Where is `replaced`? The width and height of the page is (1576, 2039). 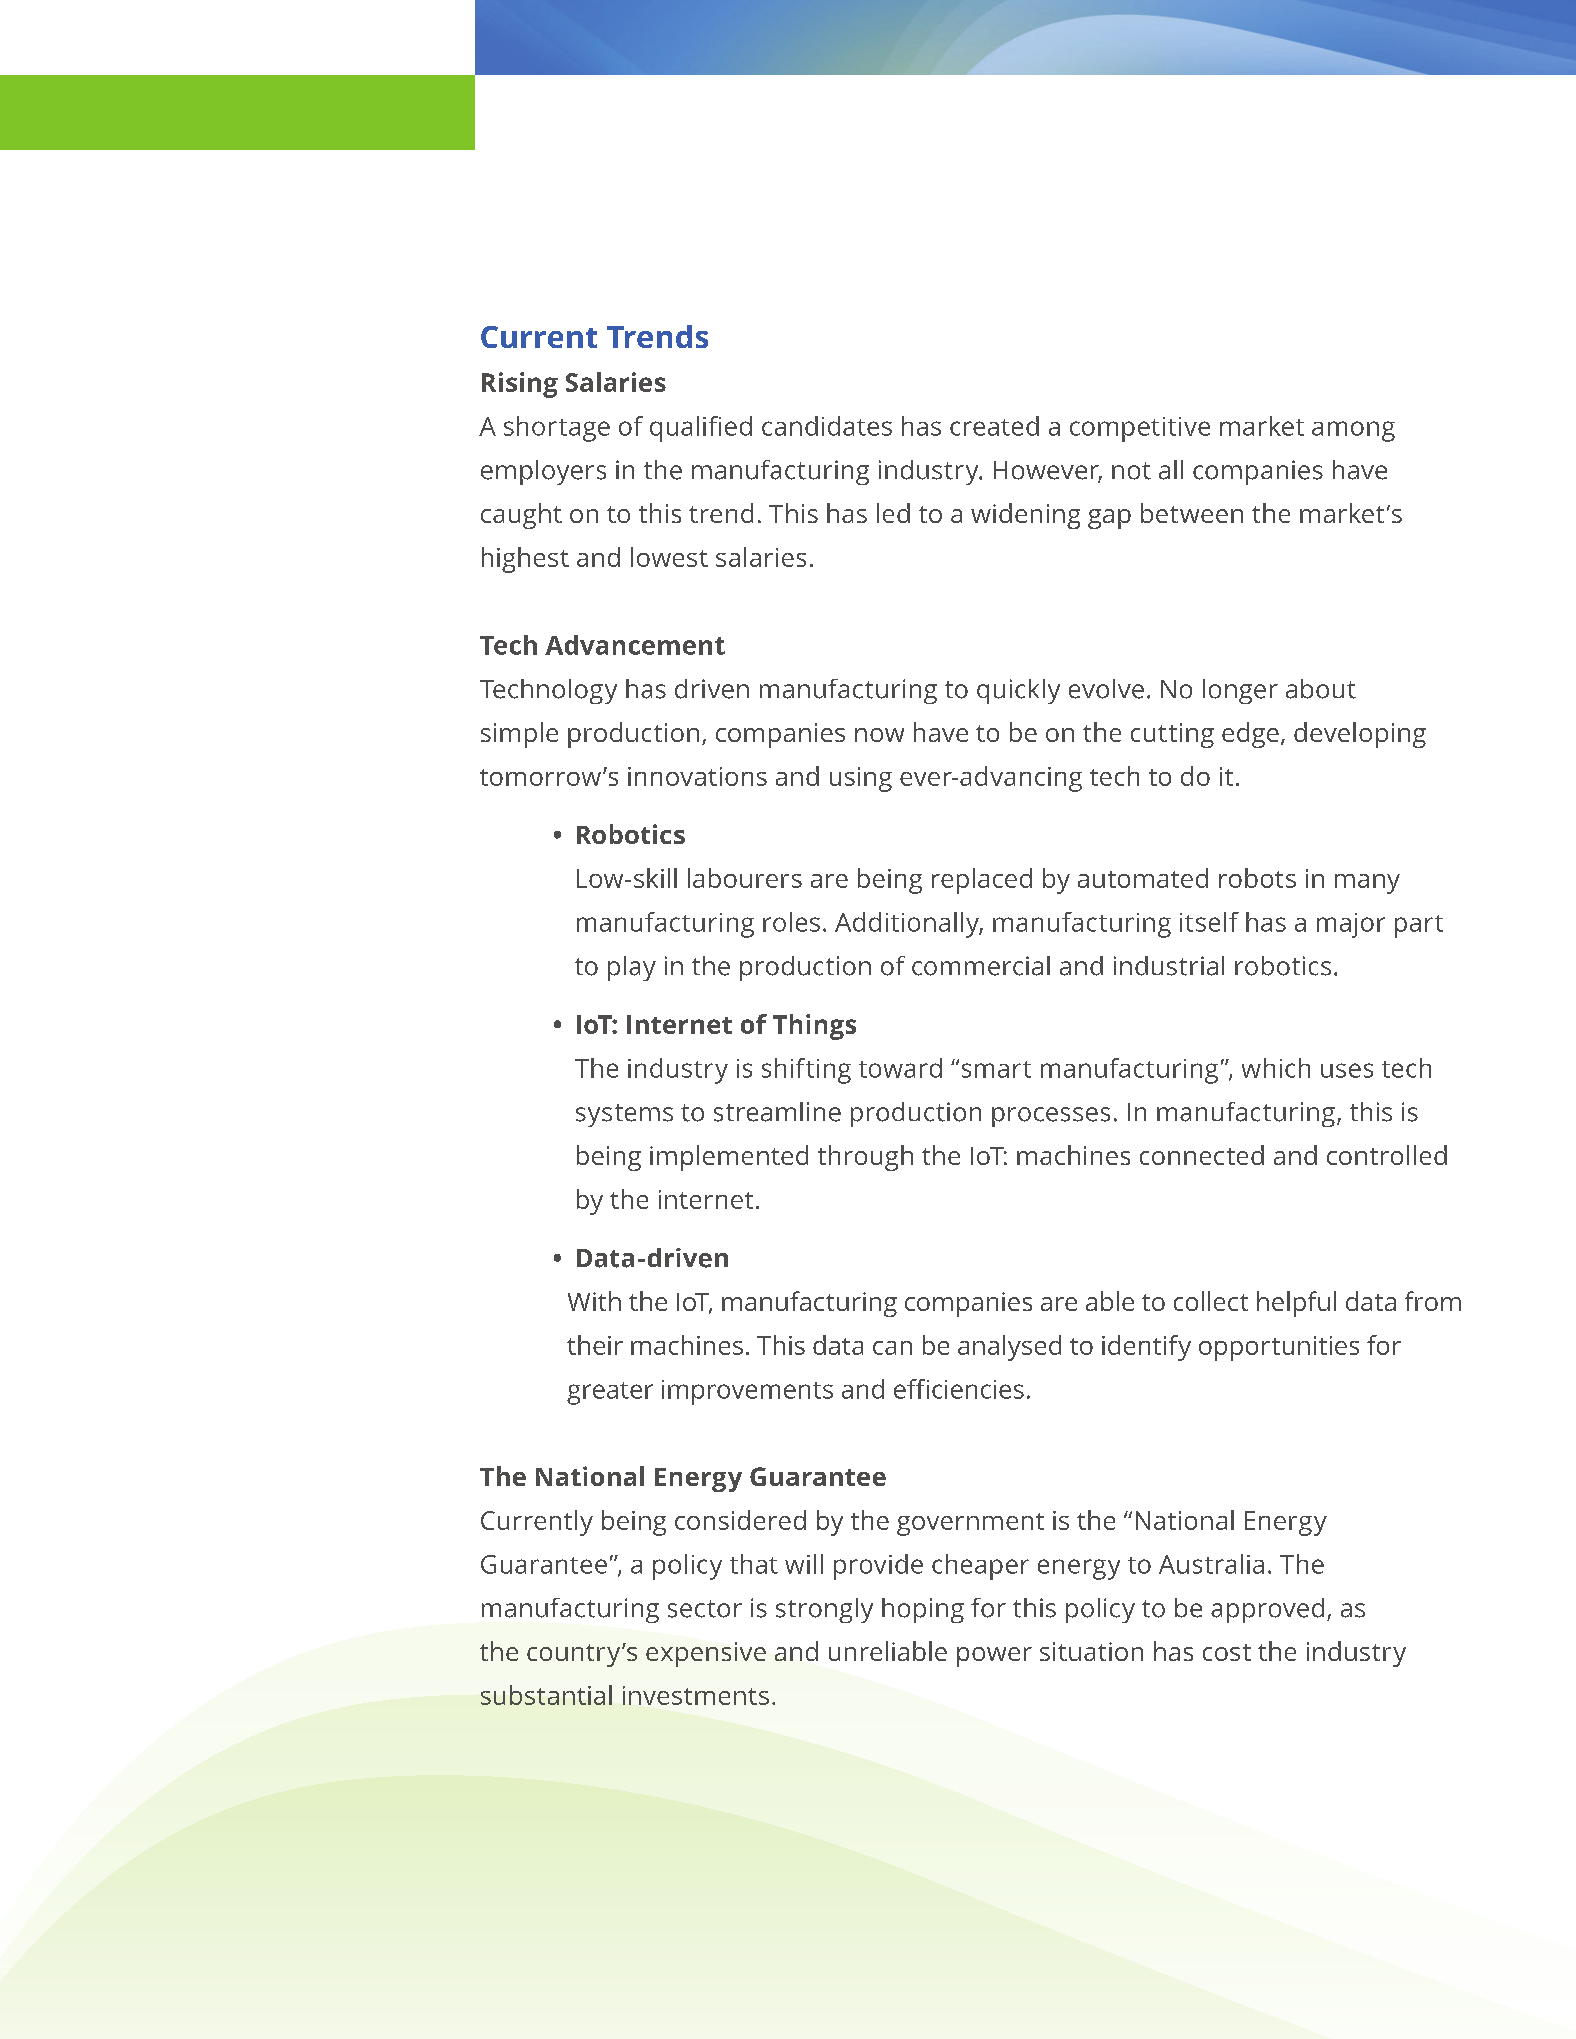 replaced is located at coordinates (982, 881).
